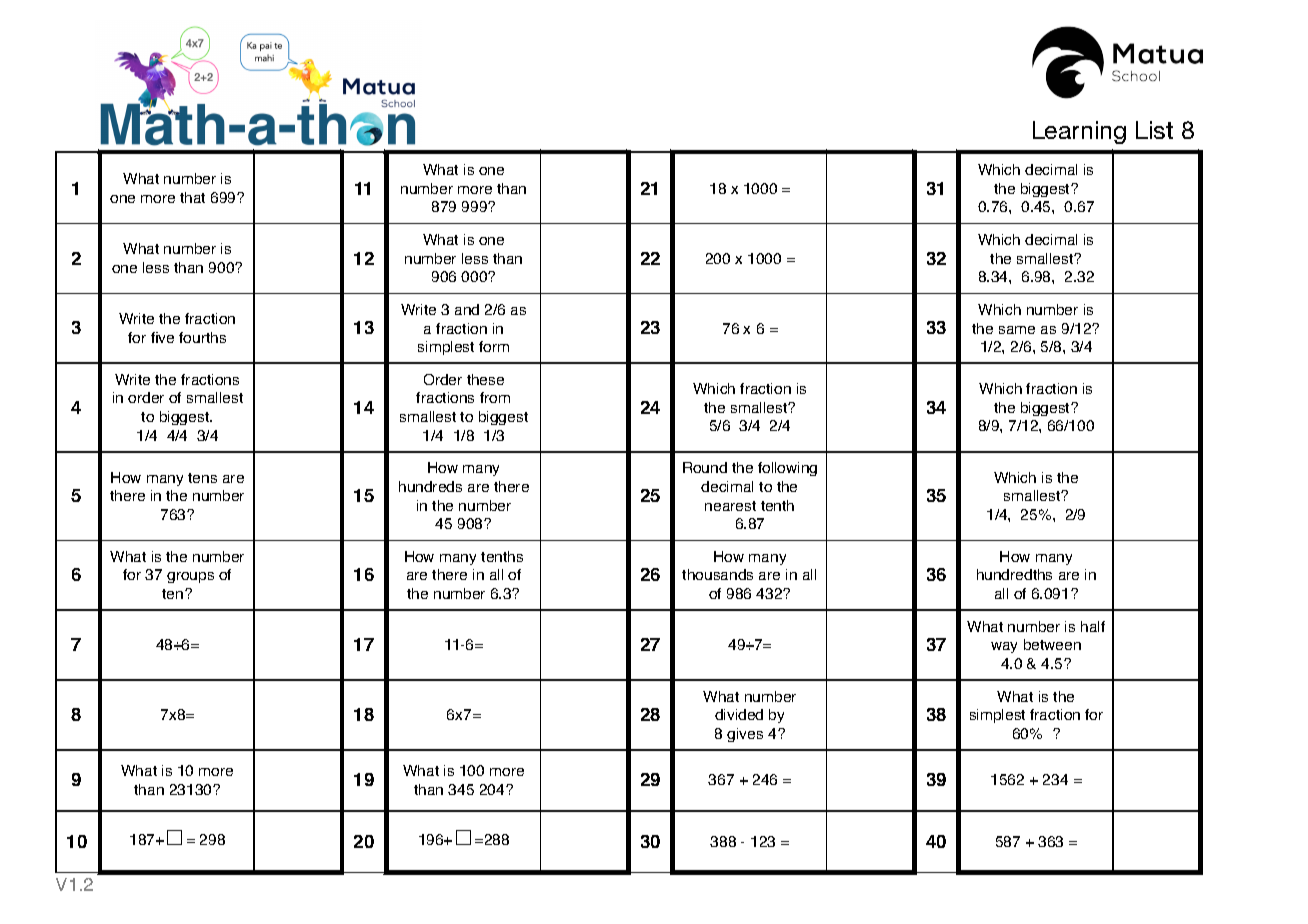  I want to click on nearest, so click(730, 506).
